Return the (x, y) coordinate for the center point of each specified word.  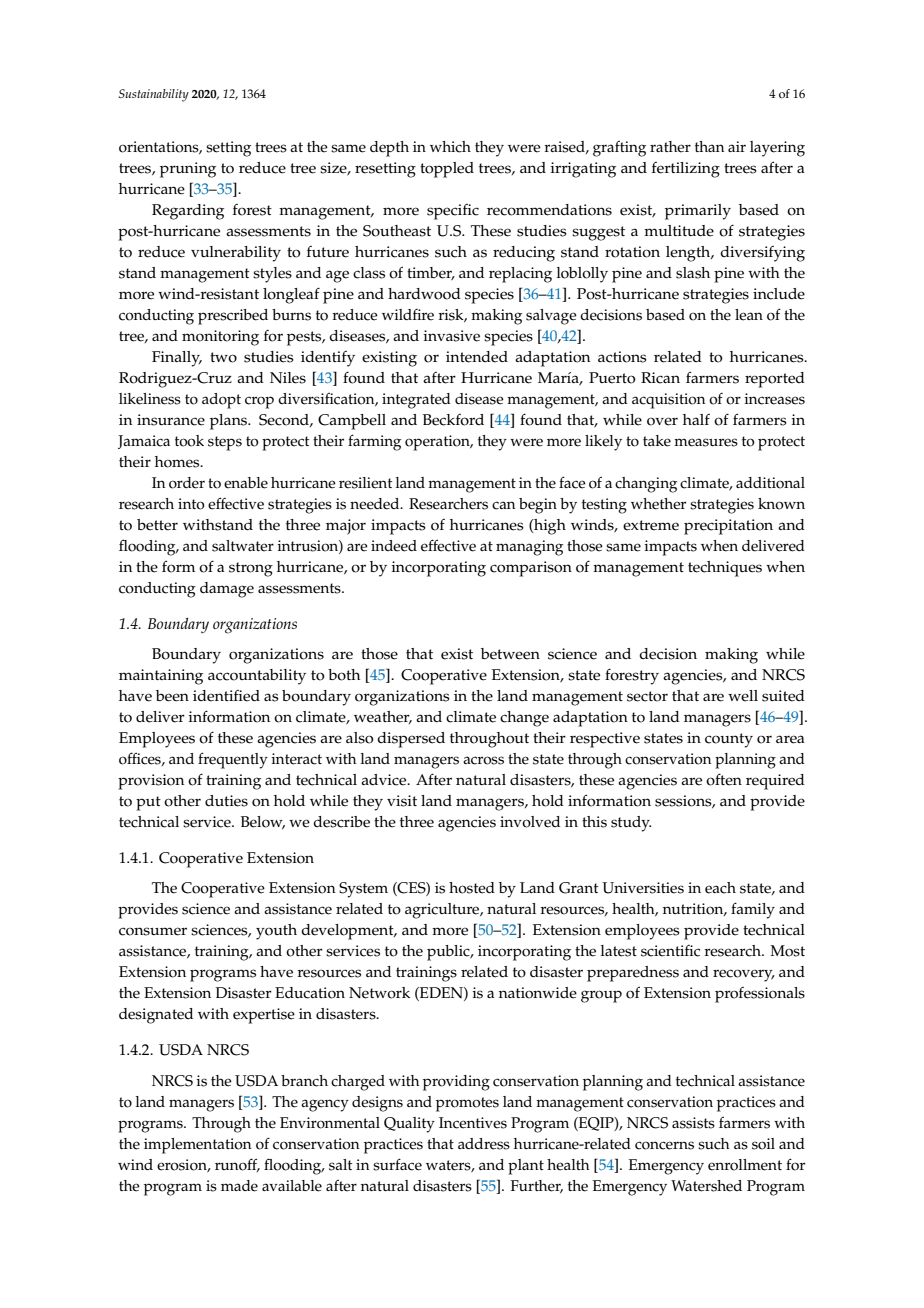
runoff (237, 1165)
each (720, 888)
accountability (257, 677)
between (510, 654)
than (709, 146)
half (696, 419)
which (450, 147)
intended (477, 357)
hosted (472, 888)
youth (276, 932)
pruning (188, 170)
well (743, 696)
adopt (221, 401)
